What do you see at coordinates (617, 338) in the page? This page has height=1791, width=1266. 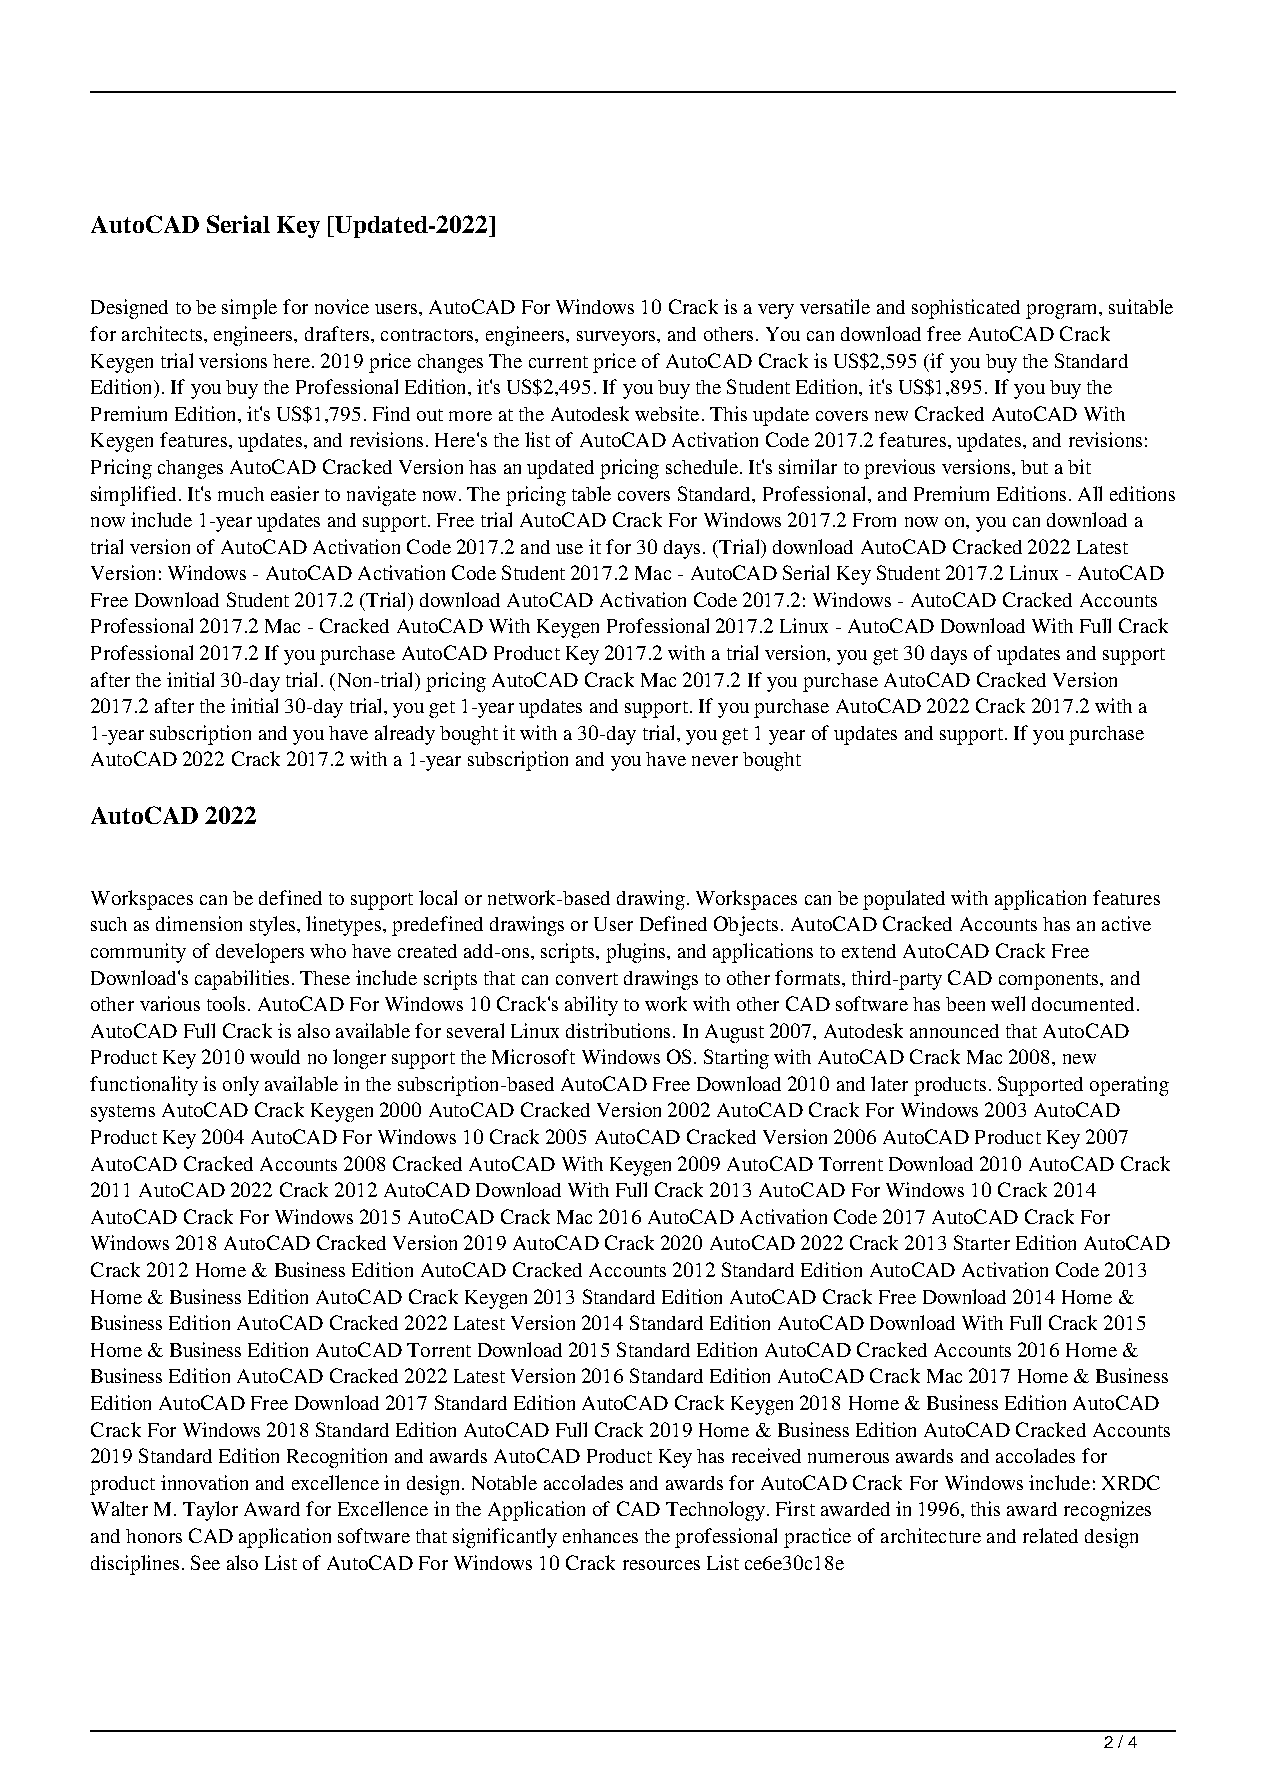 I see `surveyors` at bounding box center [617, 338].
